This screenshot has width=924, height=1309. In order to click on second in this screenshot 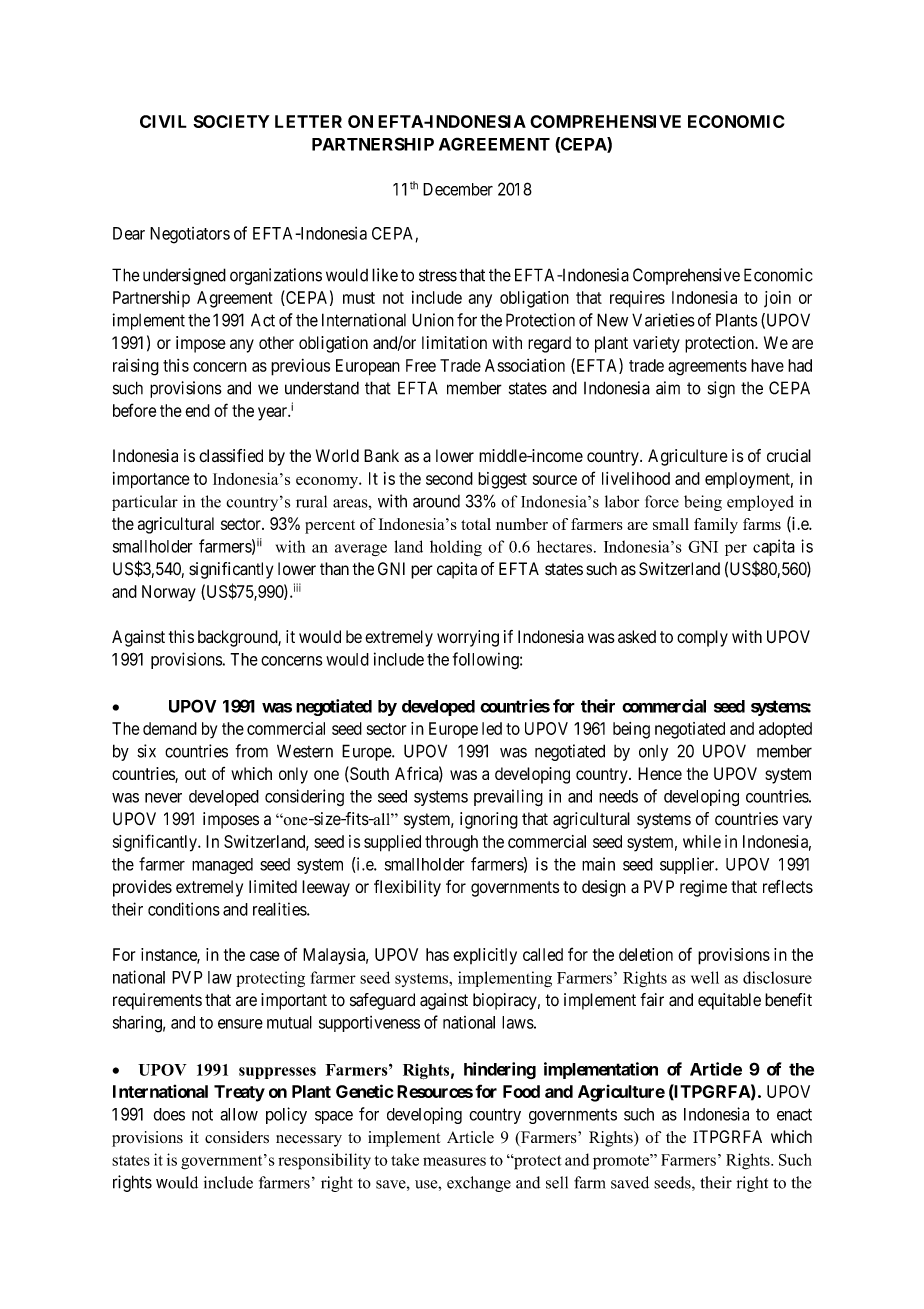, I will do `click(449, 478)`.
